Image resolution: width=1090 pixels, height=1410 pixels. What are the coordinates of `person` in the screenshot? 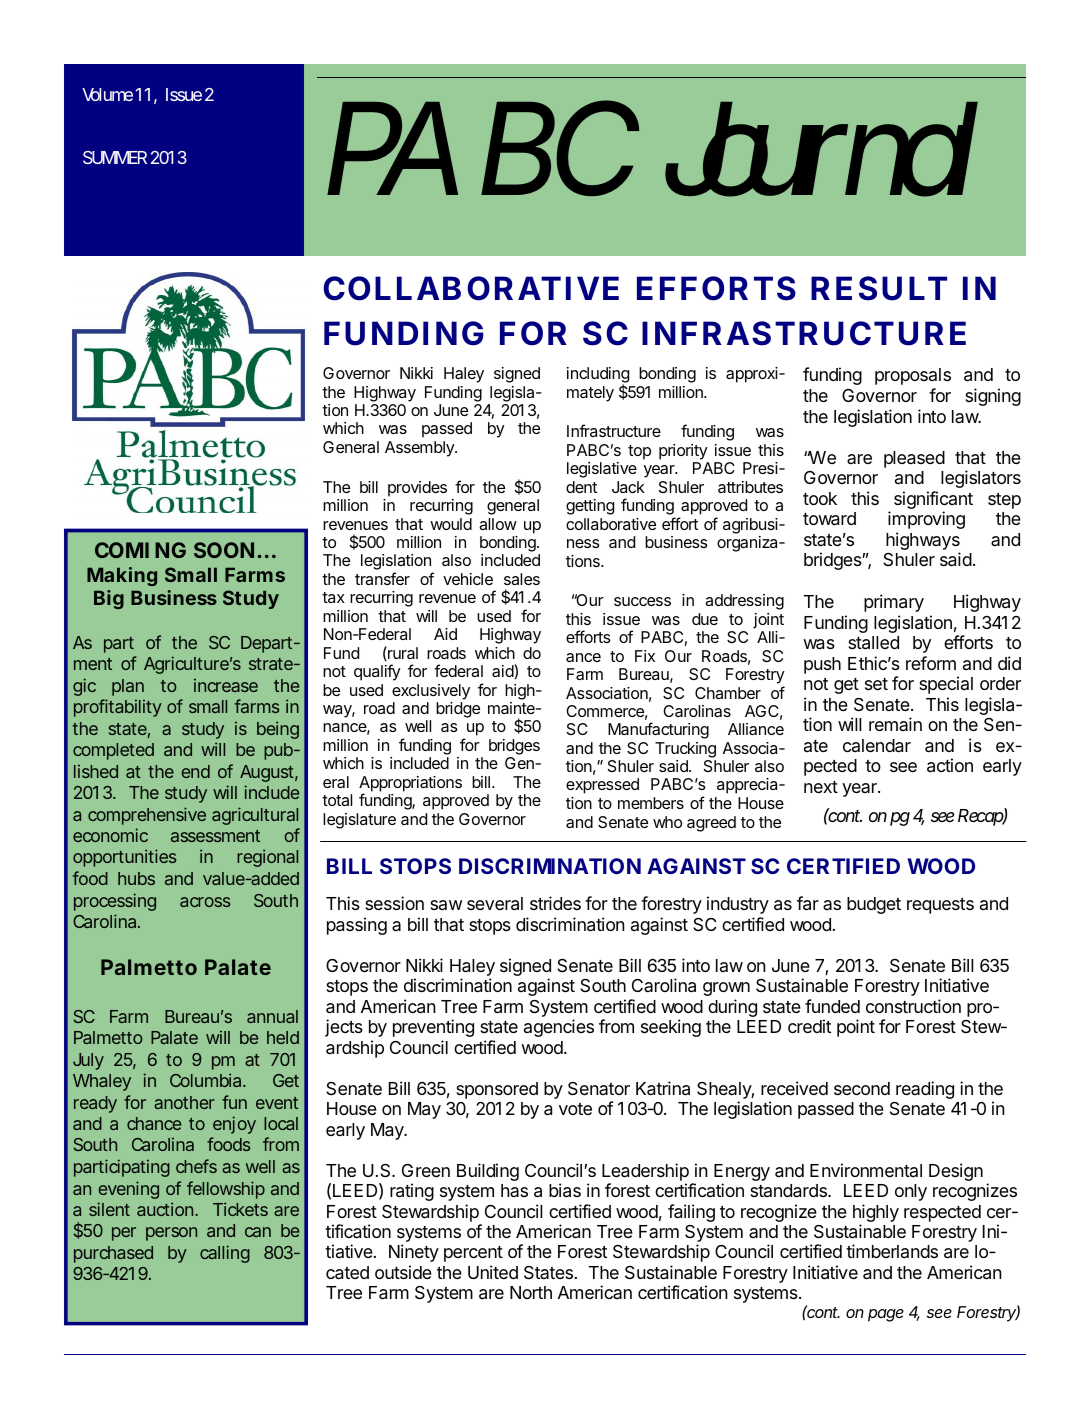 It's located at (171, 1234).
